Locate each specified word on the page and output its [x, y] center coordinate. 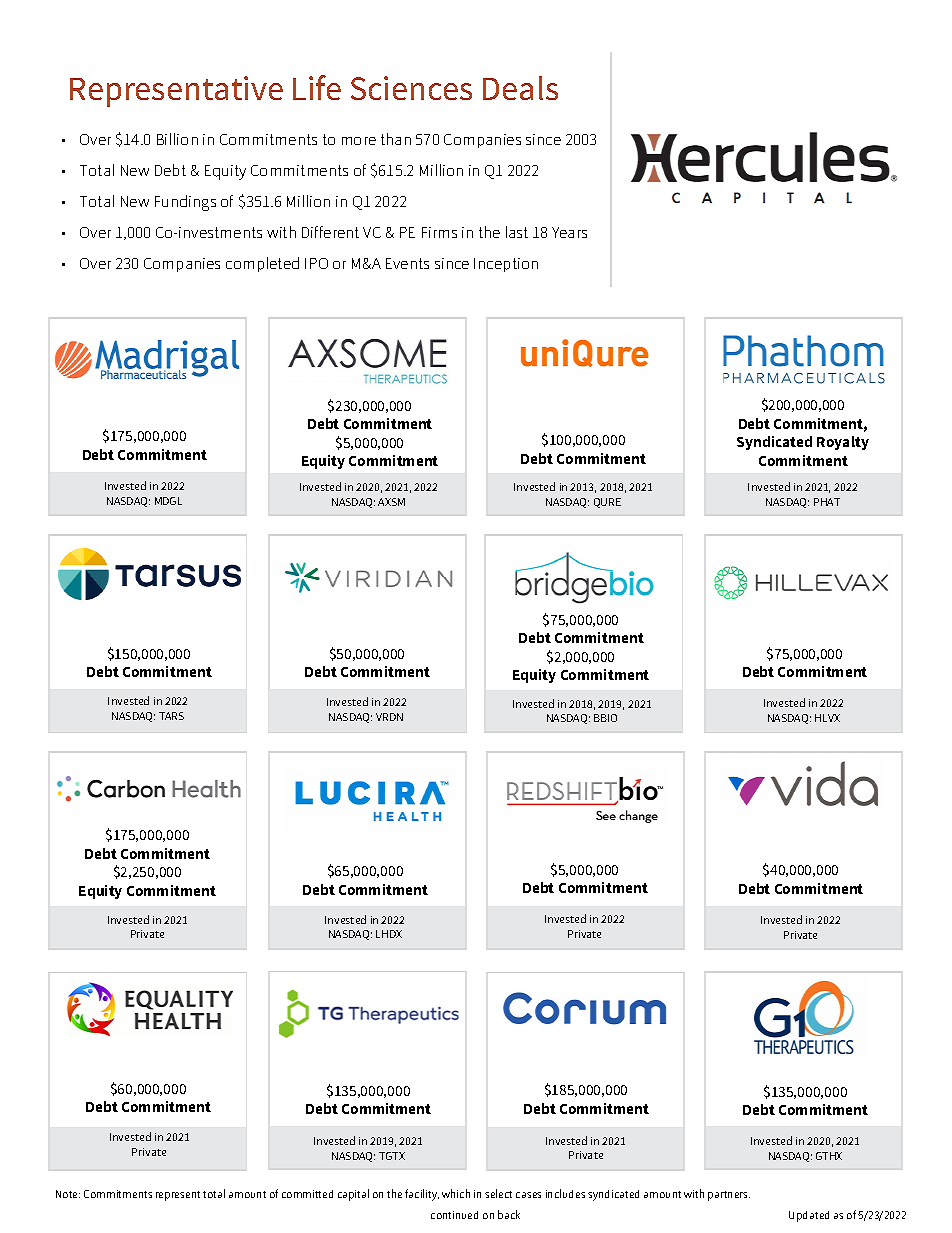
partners [729, 1196]
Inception [506, 265]
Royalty [843, 443]
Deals [520, 88]
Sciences [411, 88]
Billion [177, 139]
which [456, 1193]
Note [68, 1194]
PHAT [827, 502]
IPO [316, 263]
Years [569, 232]
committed [307, 1194]
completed [262, 264]
